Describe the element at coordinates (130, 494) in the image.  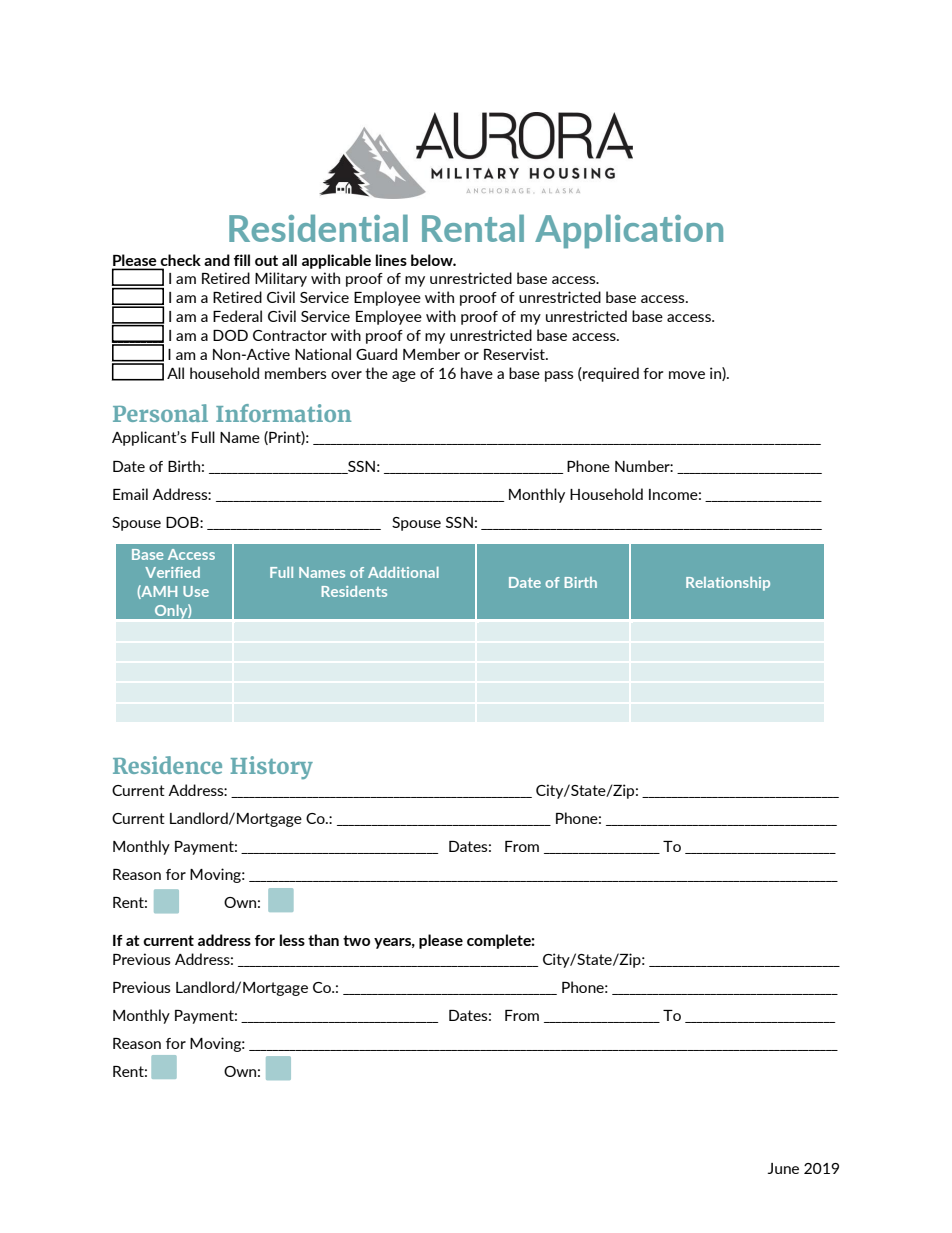
I see `Email` at that location.
